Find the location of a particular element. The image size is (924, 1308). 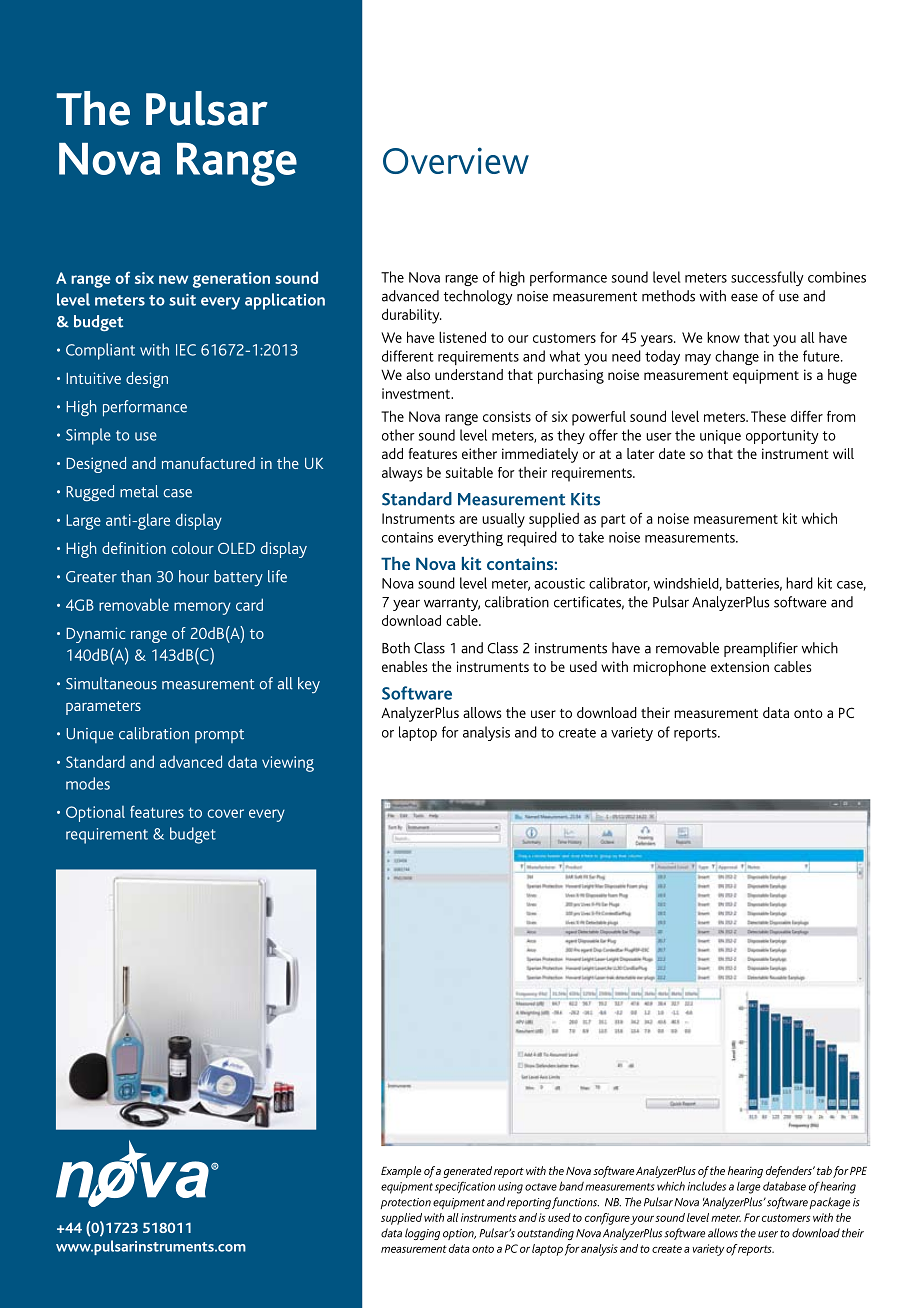

successfully is located at coordinates (767, 278).
